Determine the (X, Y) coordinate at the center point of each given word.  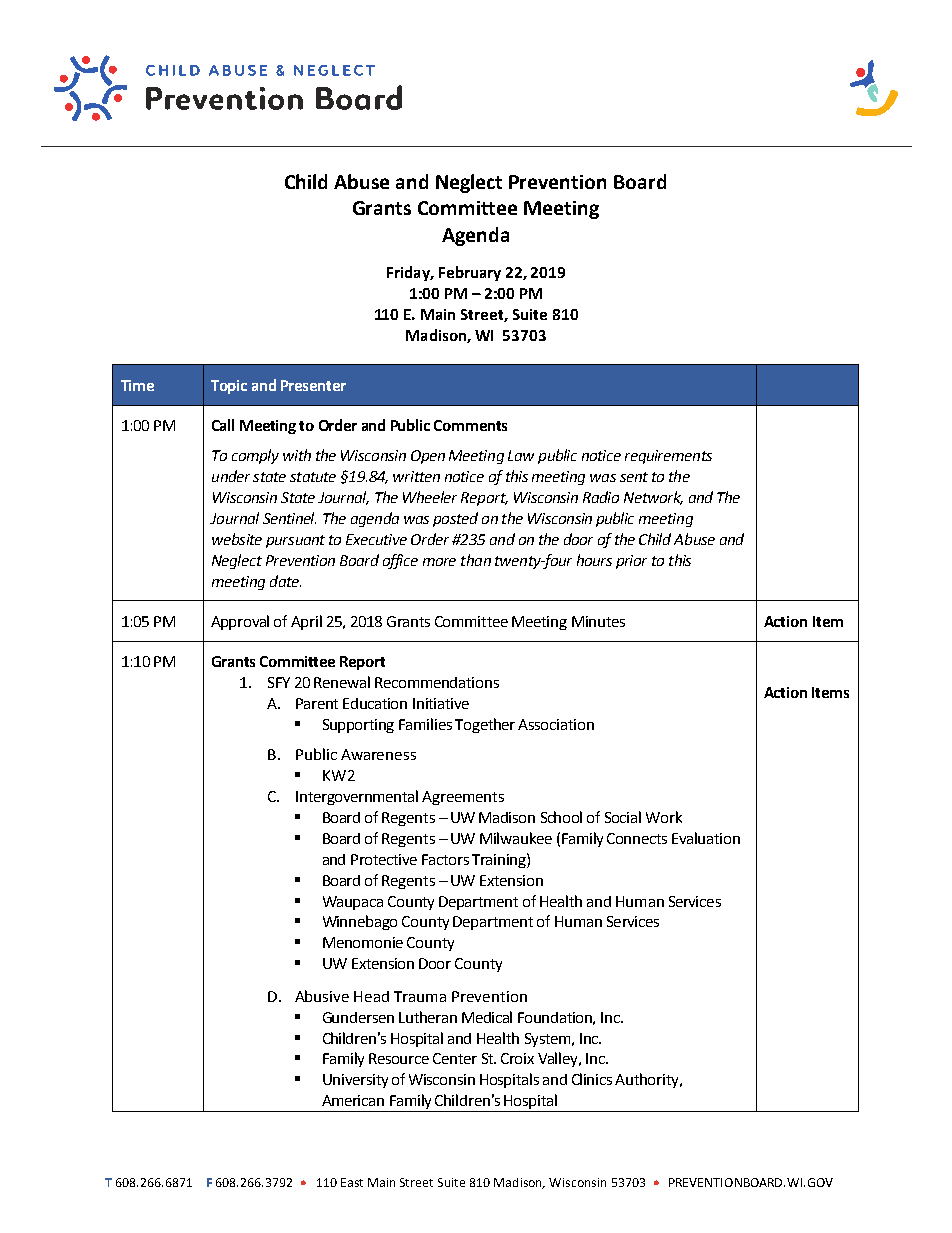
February (470, 273)
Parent (317, 703)
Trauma (420, 996)
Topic (229, 387)
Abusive (322, 996)
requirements (668, 457)
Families (425, 724)
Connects (637, 838)
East (352, 1182)
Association (556, 724)
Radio (601, 497)
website (237, 539)
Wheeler (430, 497)
